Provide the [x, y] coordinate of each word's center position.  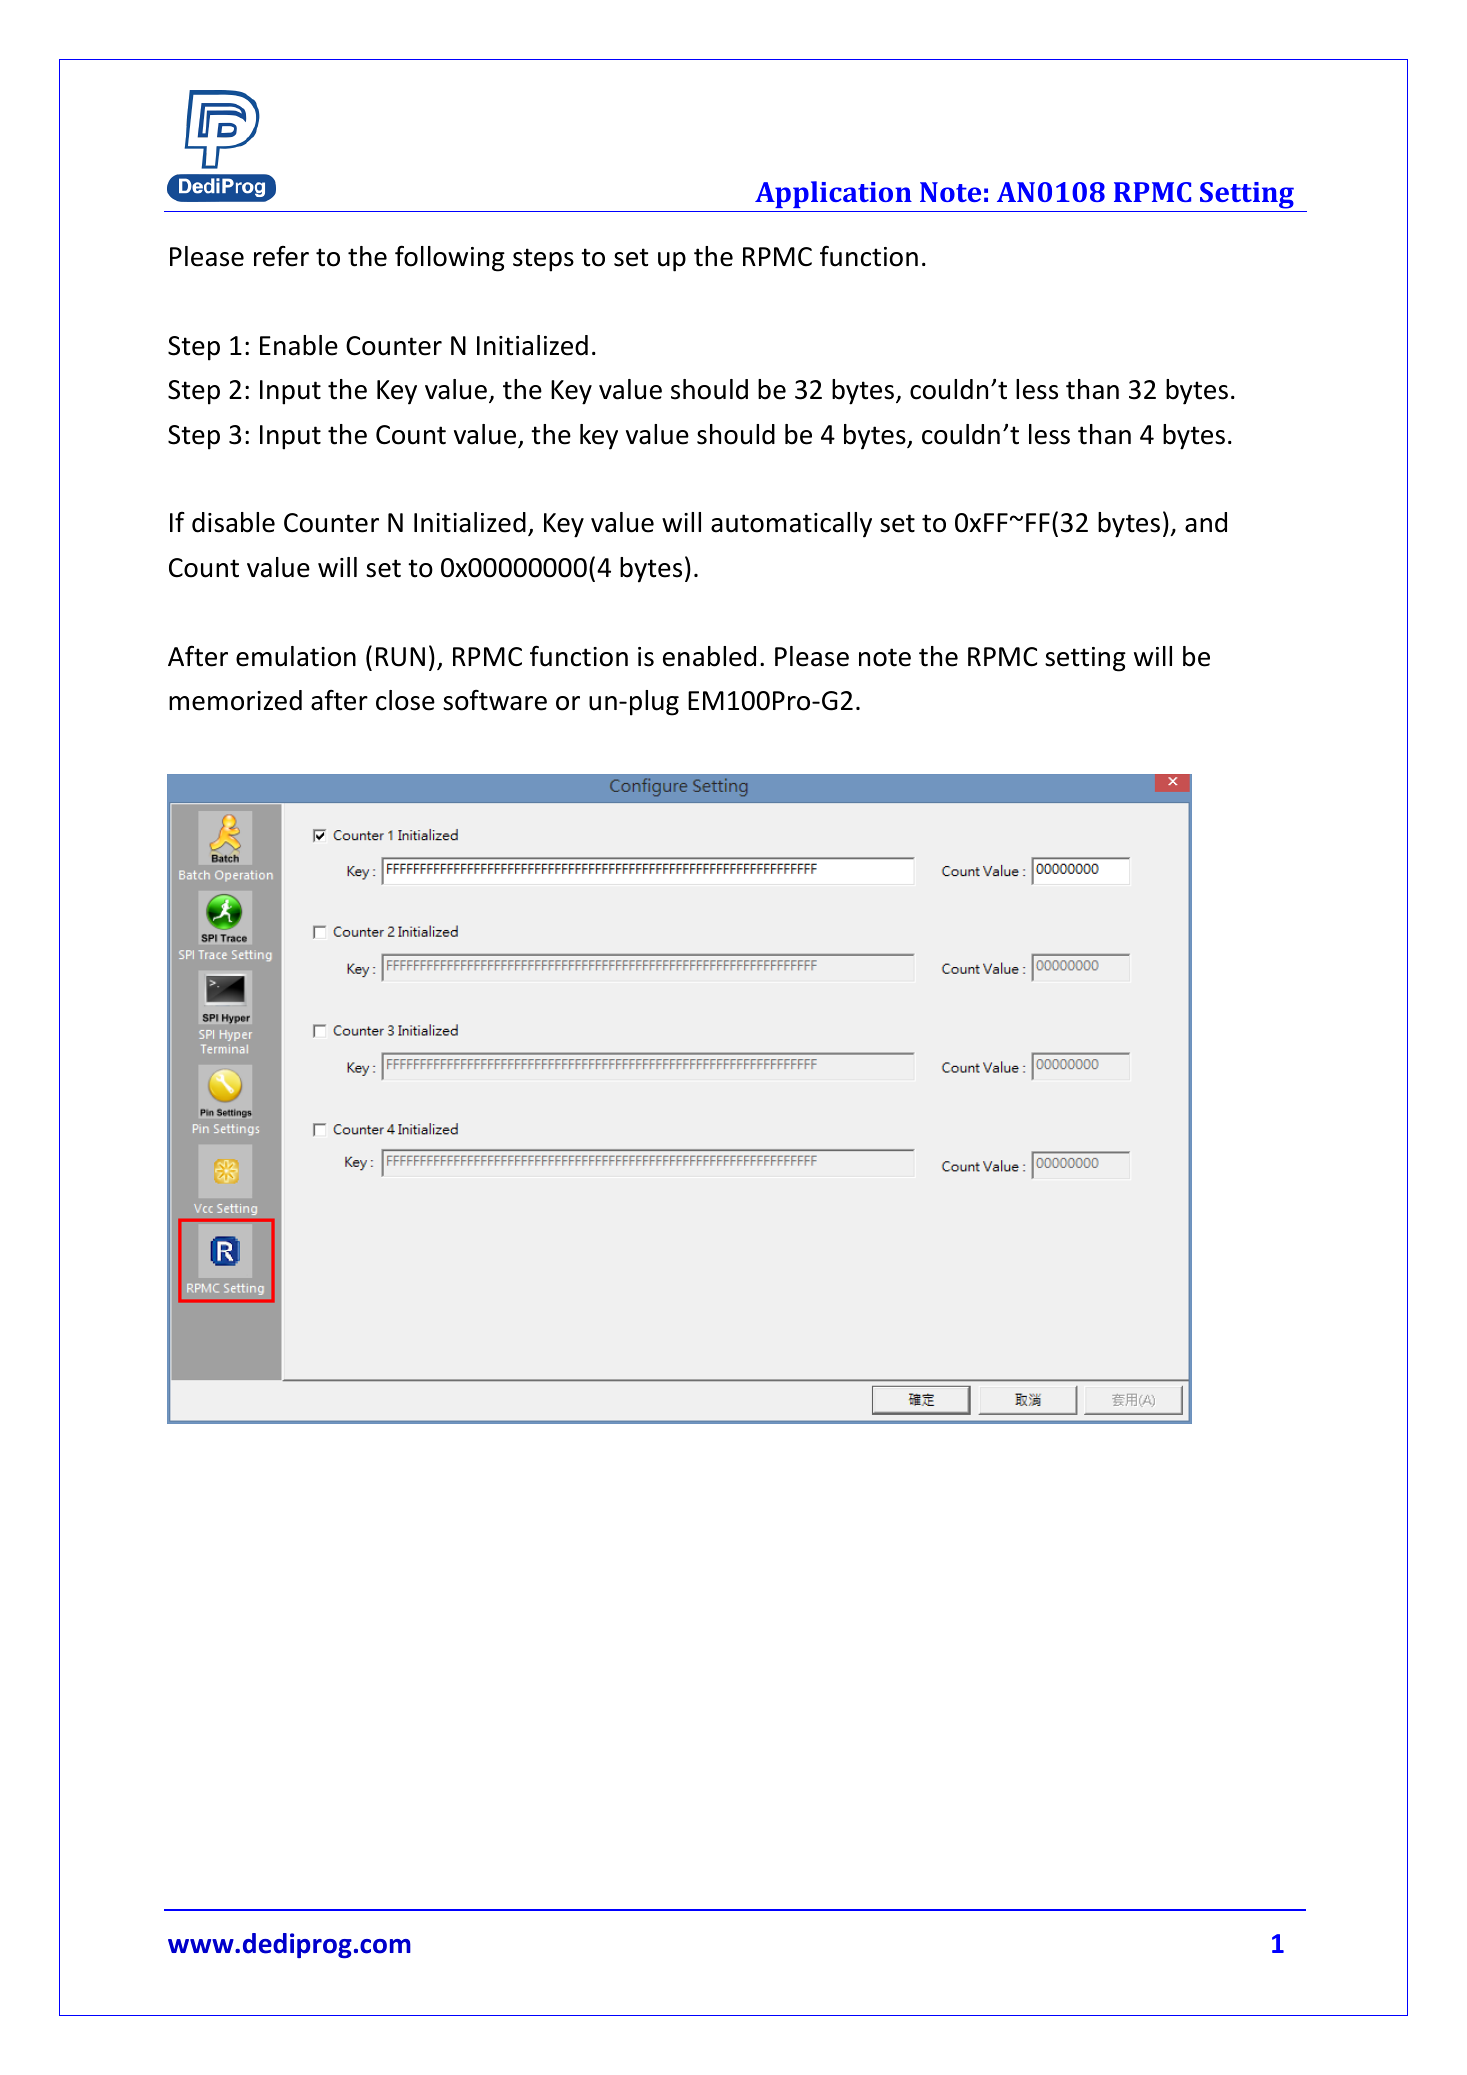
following [450, 258]
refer [281, 256]
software [495, 700]
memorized [235, 700]
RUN [400, 657]
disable [233, 522]
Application [833, 194]
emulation [296, 656]
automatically [791, 525]
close [405, 700]
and [1206, 522]
